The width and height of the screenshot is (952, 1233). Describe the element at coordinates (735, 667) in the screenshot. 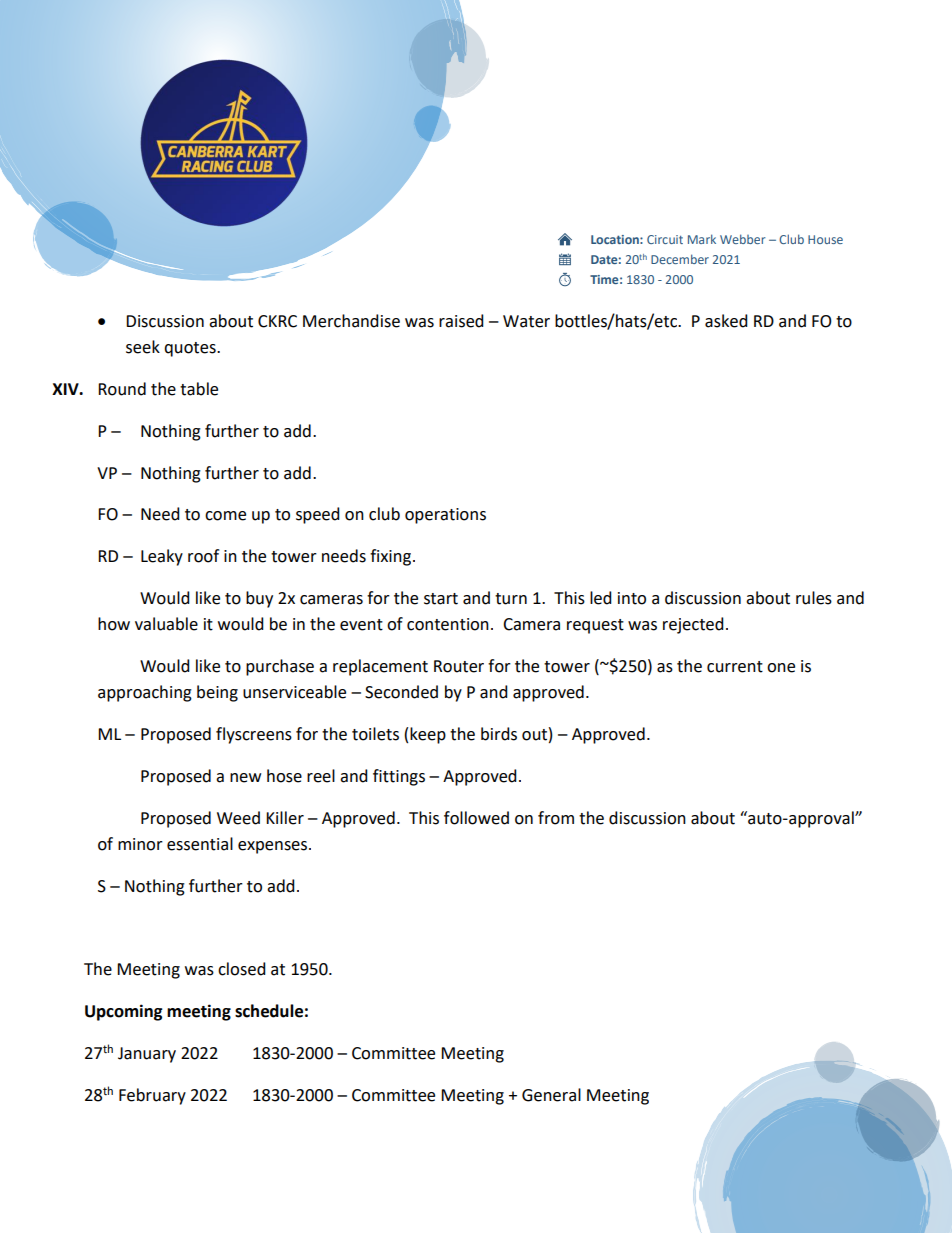

I see `current` at that location.
